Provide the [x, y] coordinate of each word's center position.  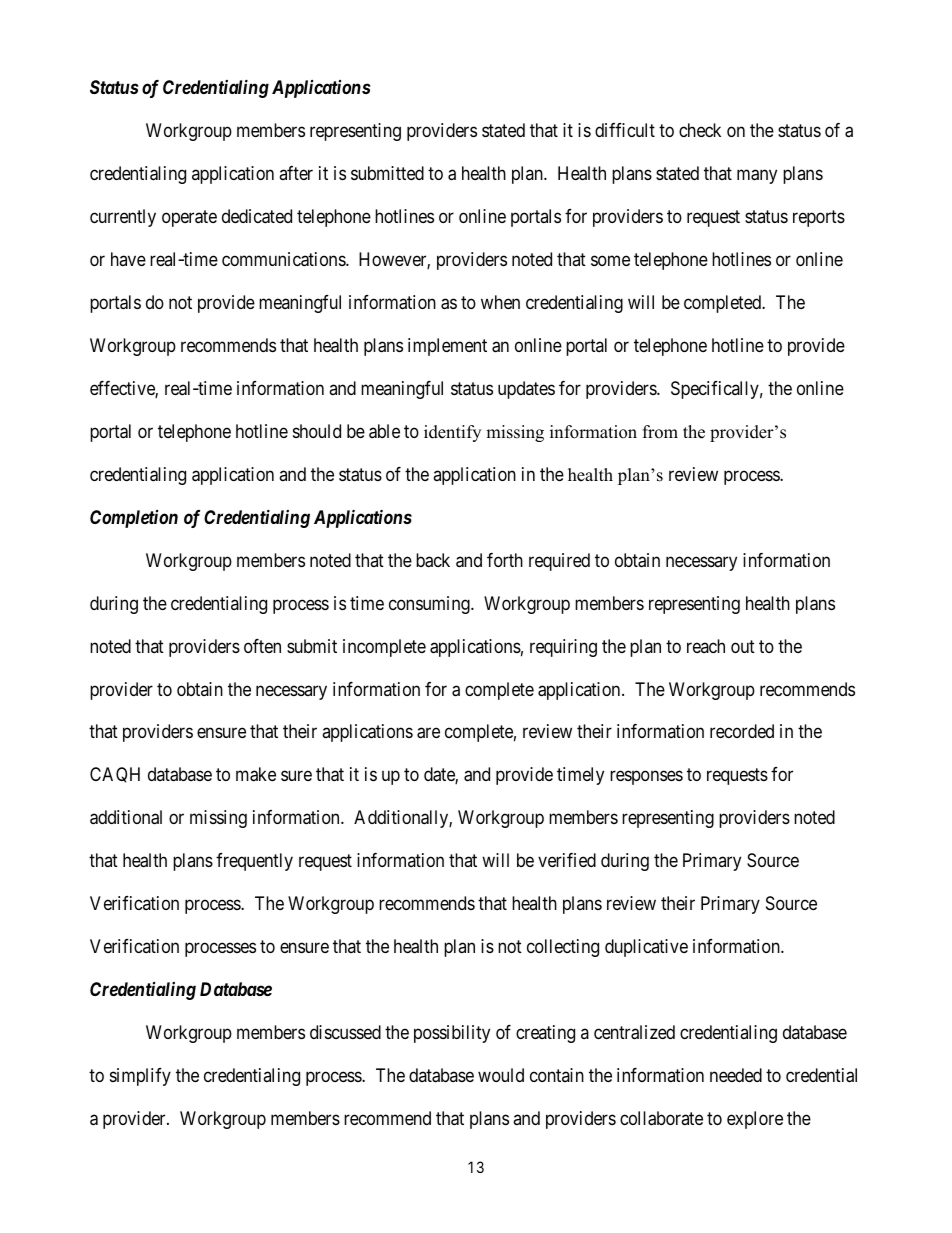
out [743, 646]
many [757, 176]
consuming [430, 605]
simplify [140, 1077]
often [262, 646]
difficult [625, 130]
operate [189, 218]
